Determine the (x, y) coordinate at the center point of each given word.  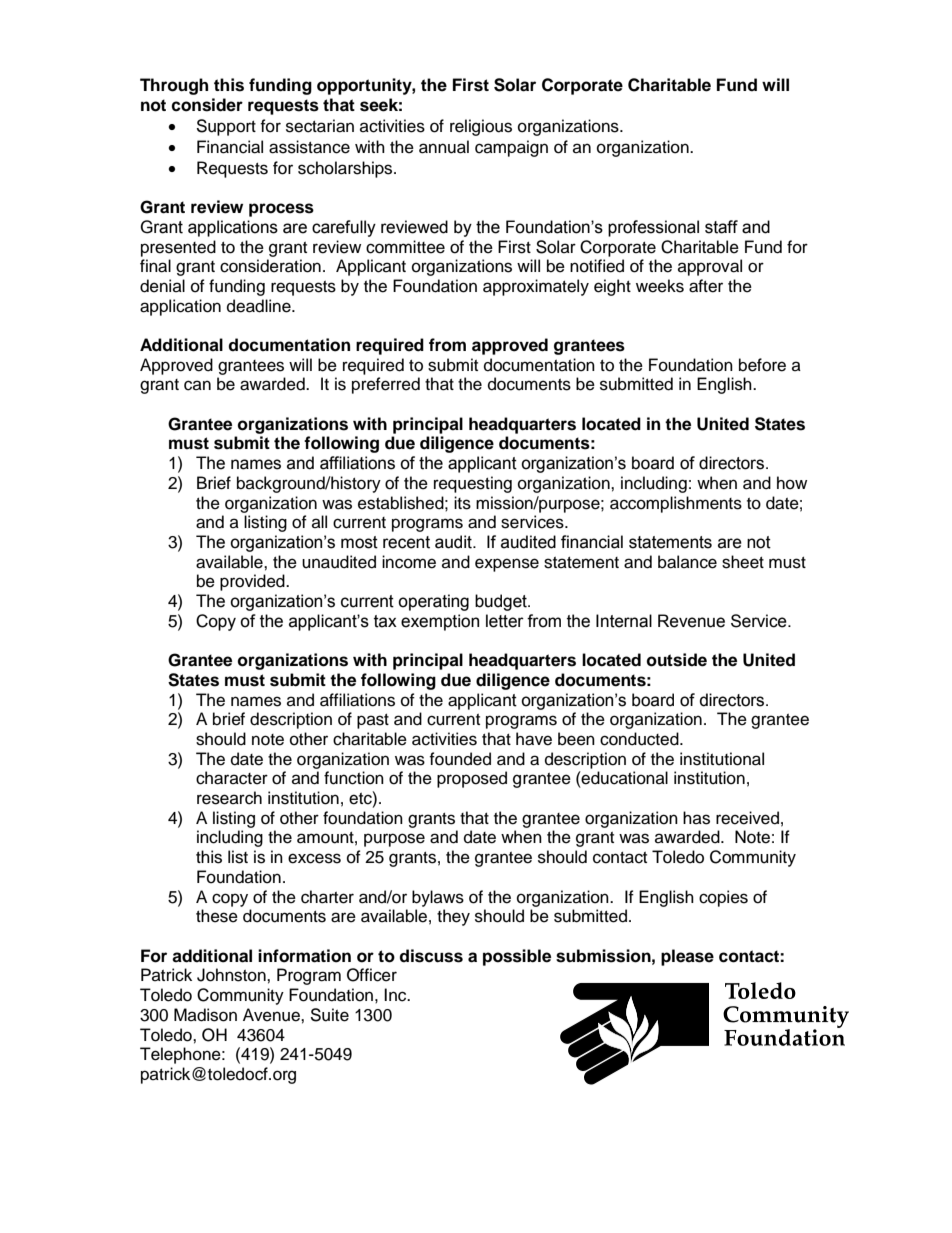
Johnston (232, 975)
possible (517, 957)
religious (481, 127)
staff (721, 227)
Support (226, 127)
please (687, 957)
